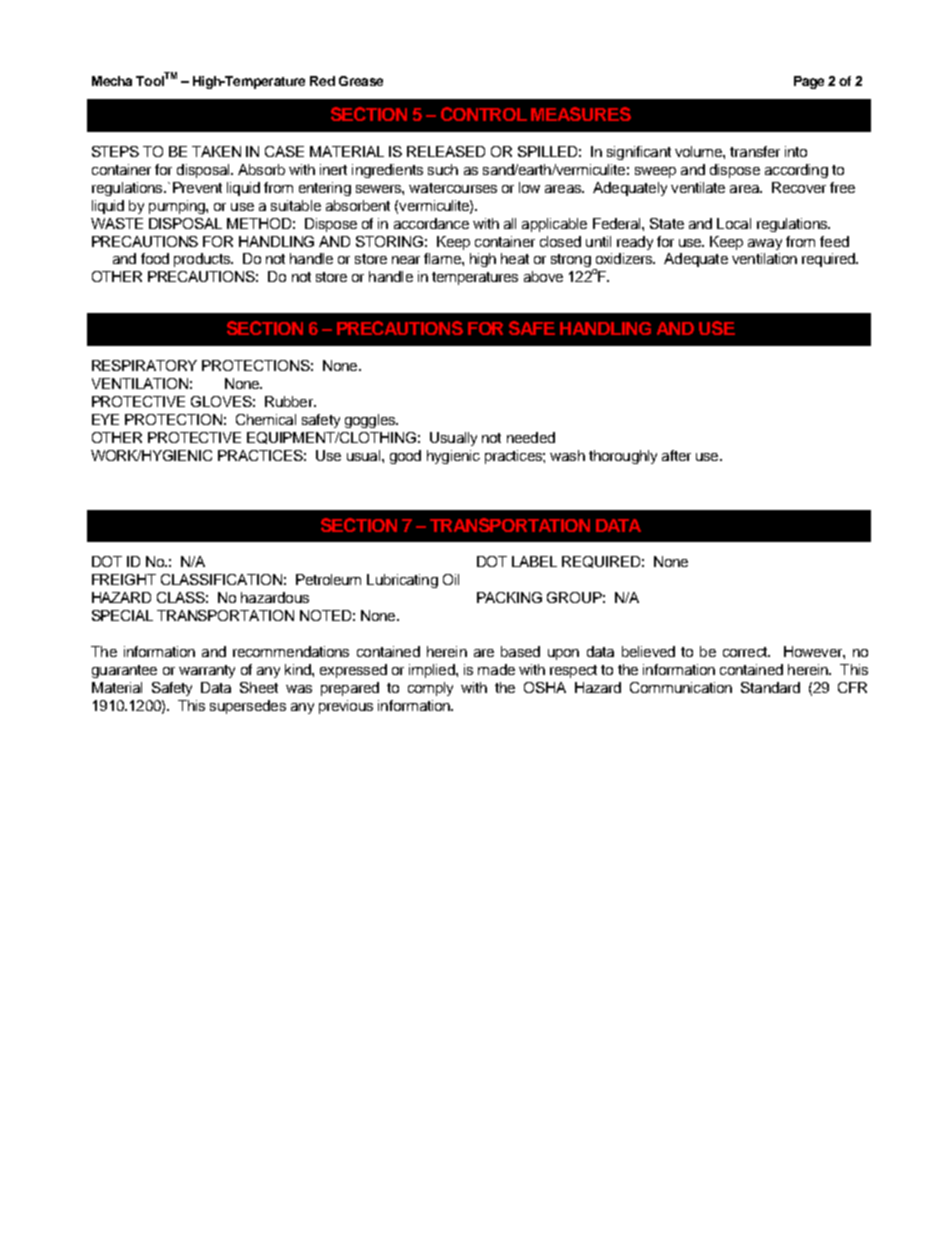  I want to click on SPECIAL, so click(122, 615).
